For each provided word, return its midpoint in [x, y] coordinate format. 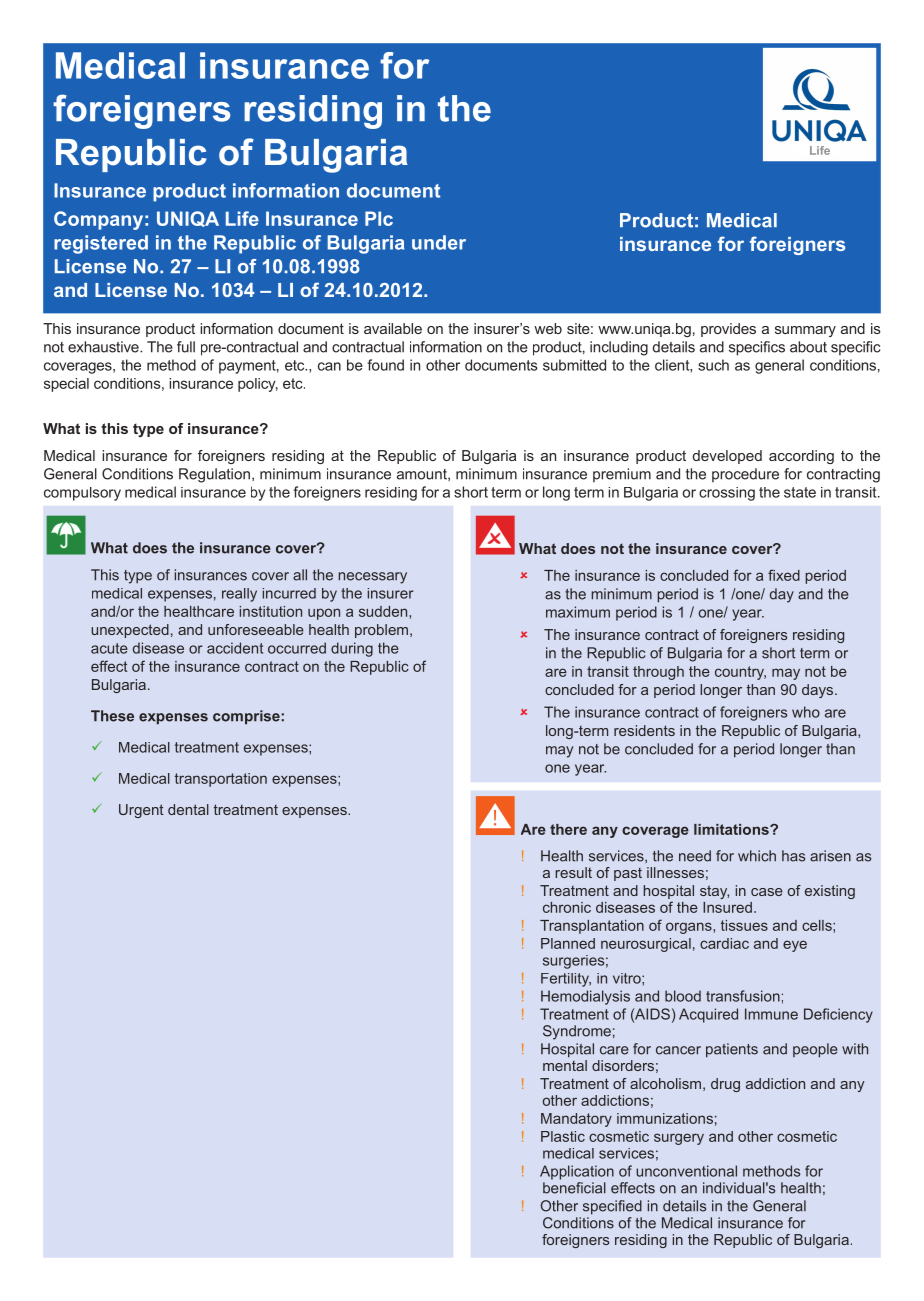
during [352, 649]
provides [728, 330]
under [439, 242]
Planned [568, 943]
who [806, 712]
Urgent [141, 811]
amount [423, 475]
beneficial [574, 1188]
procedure [745, 475]
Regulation [214, 475]
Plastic [563, 1136]
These [112, 716]
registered [101, 244]
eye [795, 946]
